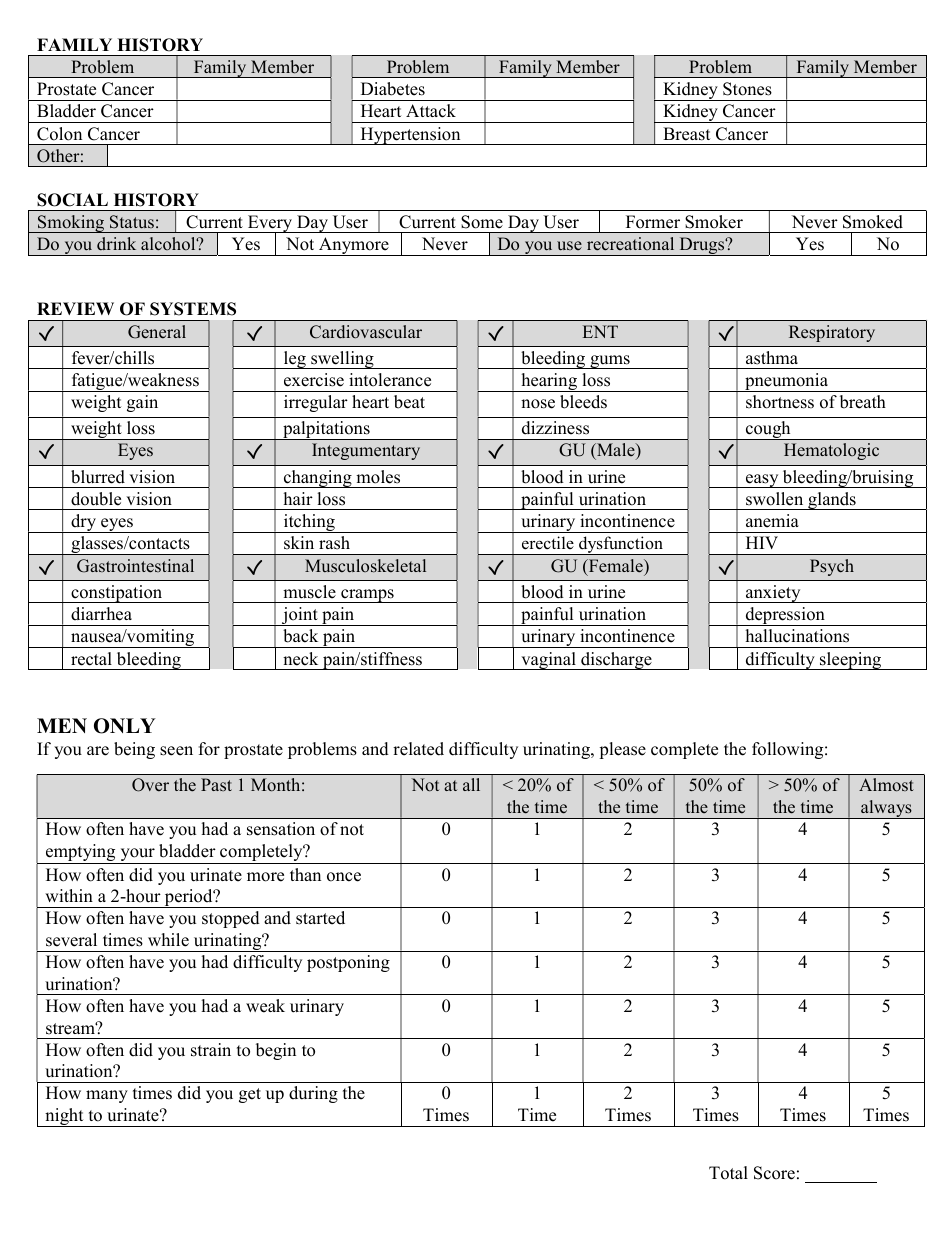 This document has width=952, height=1233. I want to click on blurred, so click(98, 477).
